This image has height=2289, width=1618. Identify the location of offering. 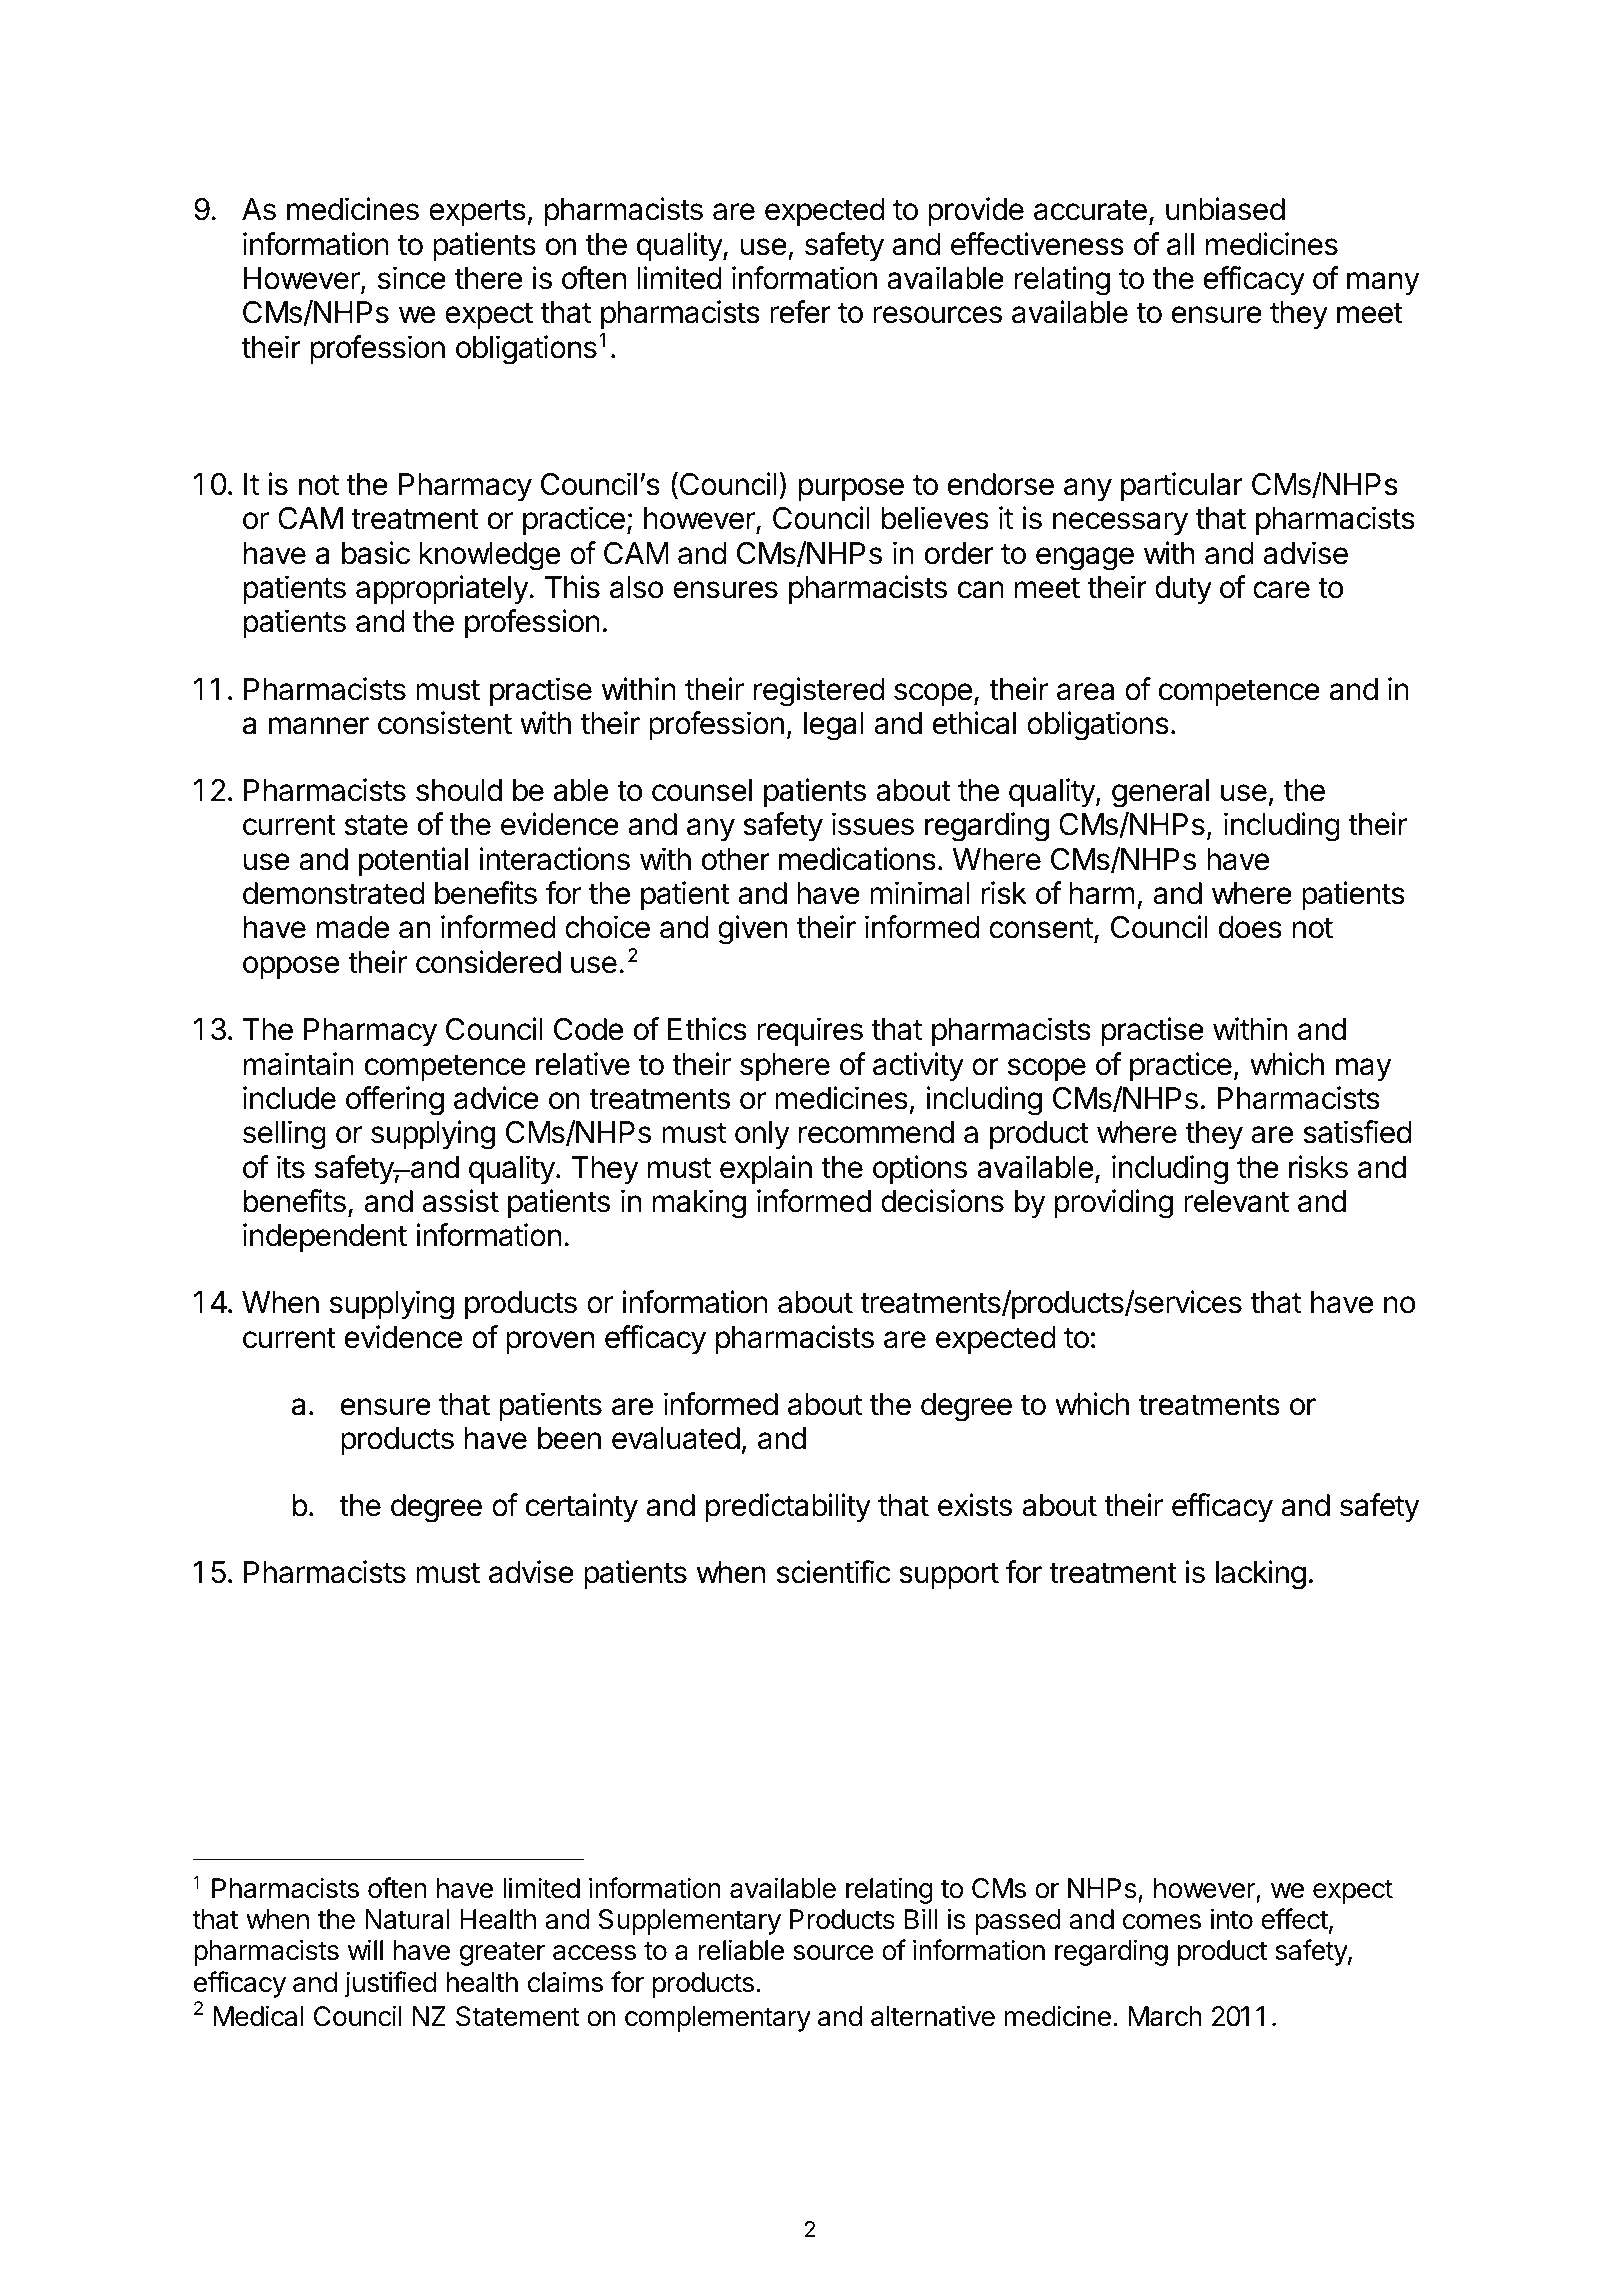
(395, 1101).
